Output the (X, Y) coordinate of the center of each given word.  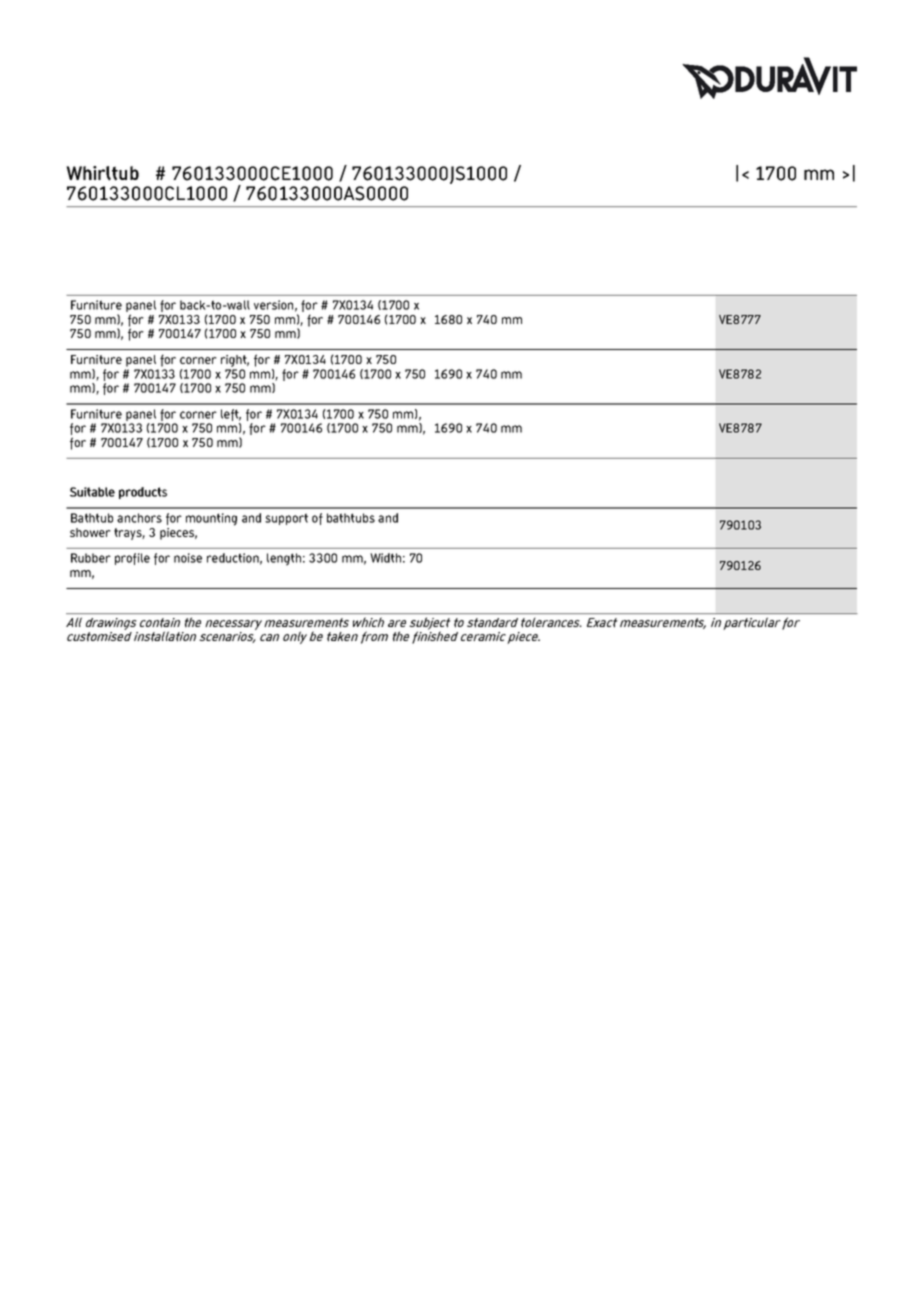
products (143, 493)
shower (90, 532)
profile (132, 559)
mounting (211, 519)
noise (188, 558)
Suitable (92, 492)
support (286, 519)
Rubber (91, 558)
